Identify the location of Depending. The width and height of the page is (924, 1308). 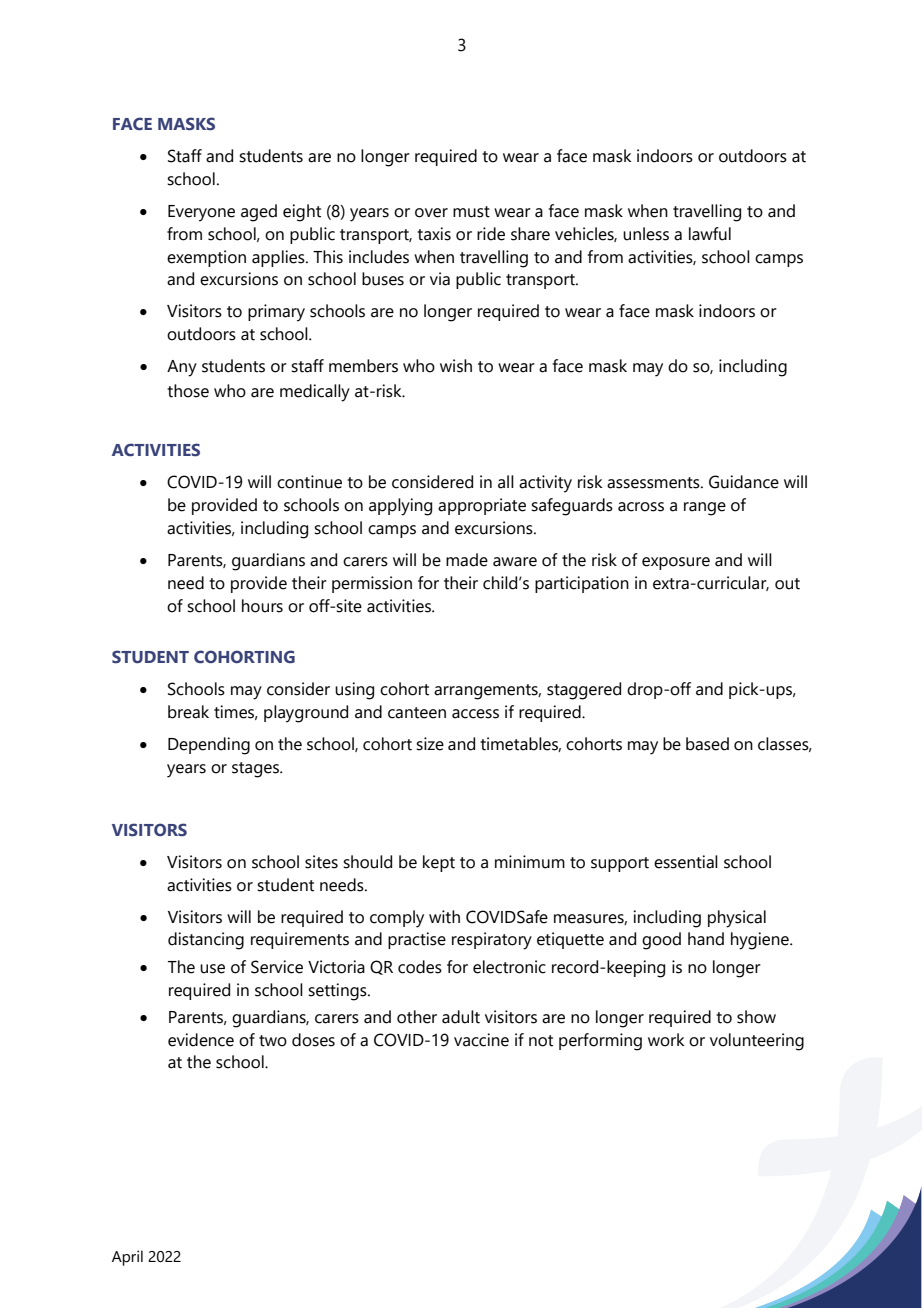
(209, 746).
